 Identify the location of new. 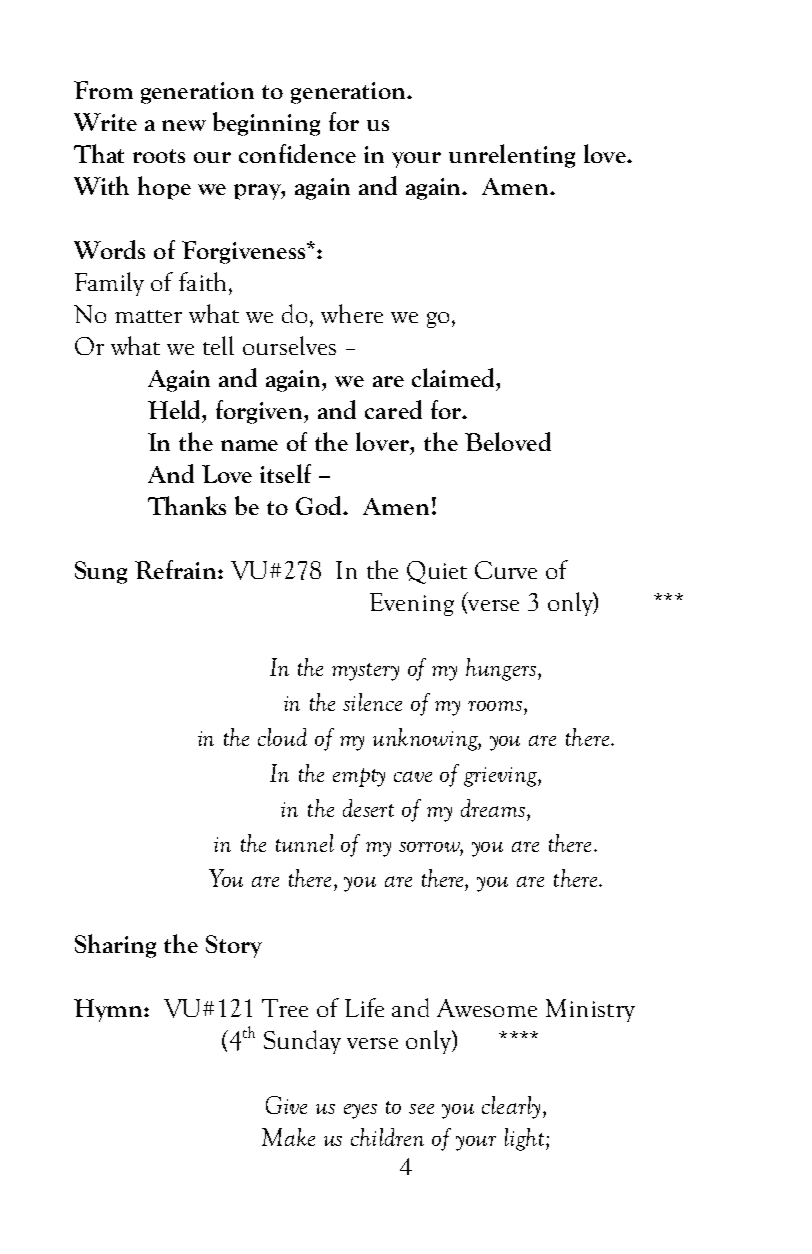
(184, 125).
